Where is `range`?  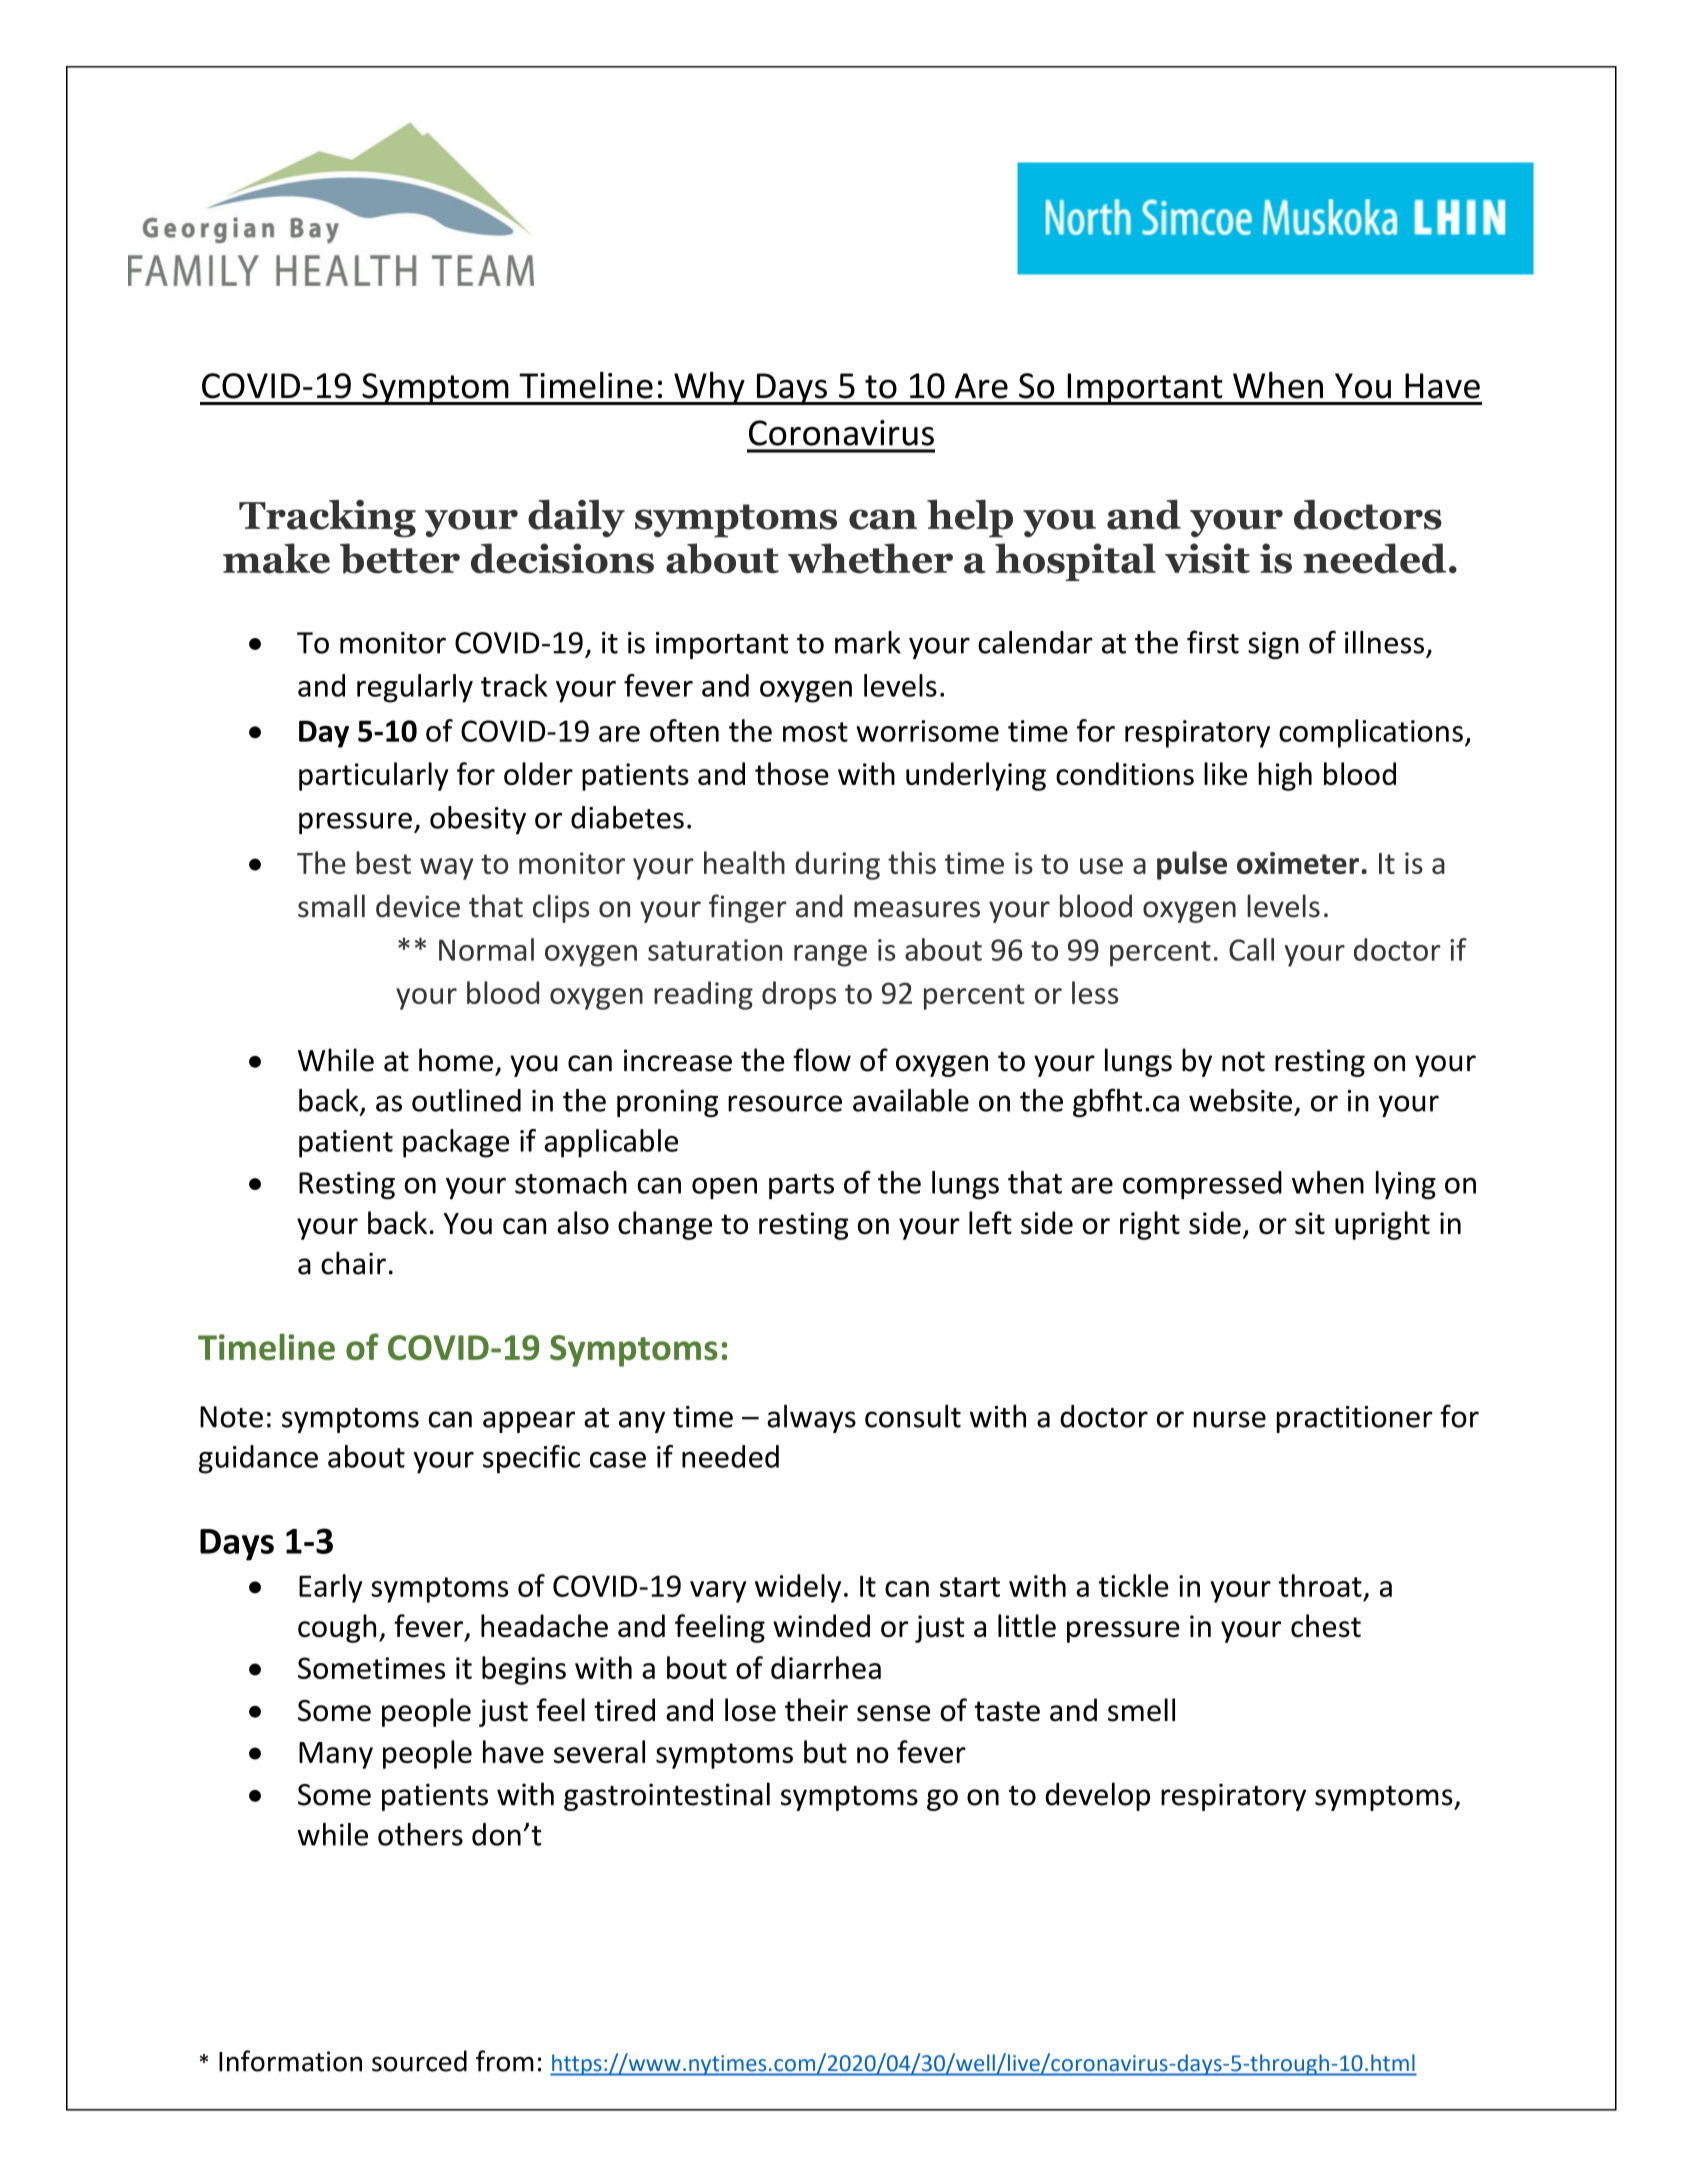
range is located at coordinates (830, 956).
